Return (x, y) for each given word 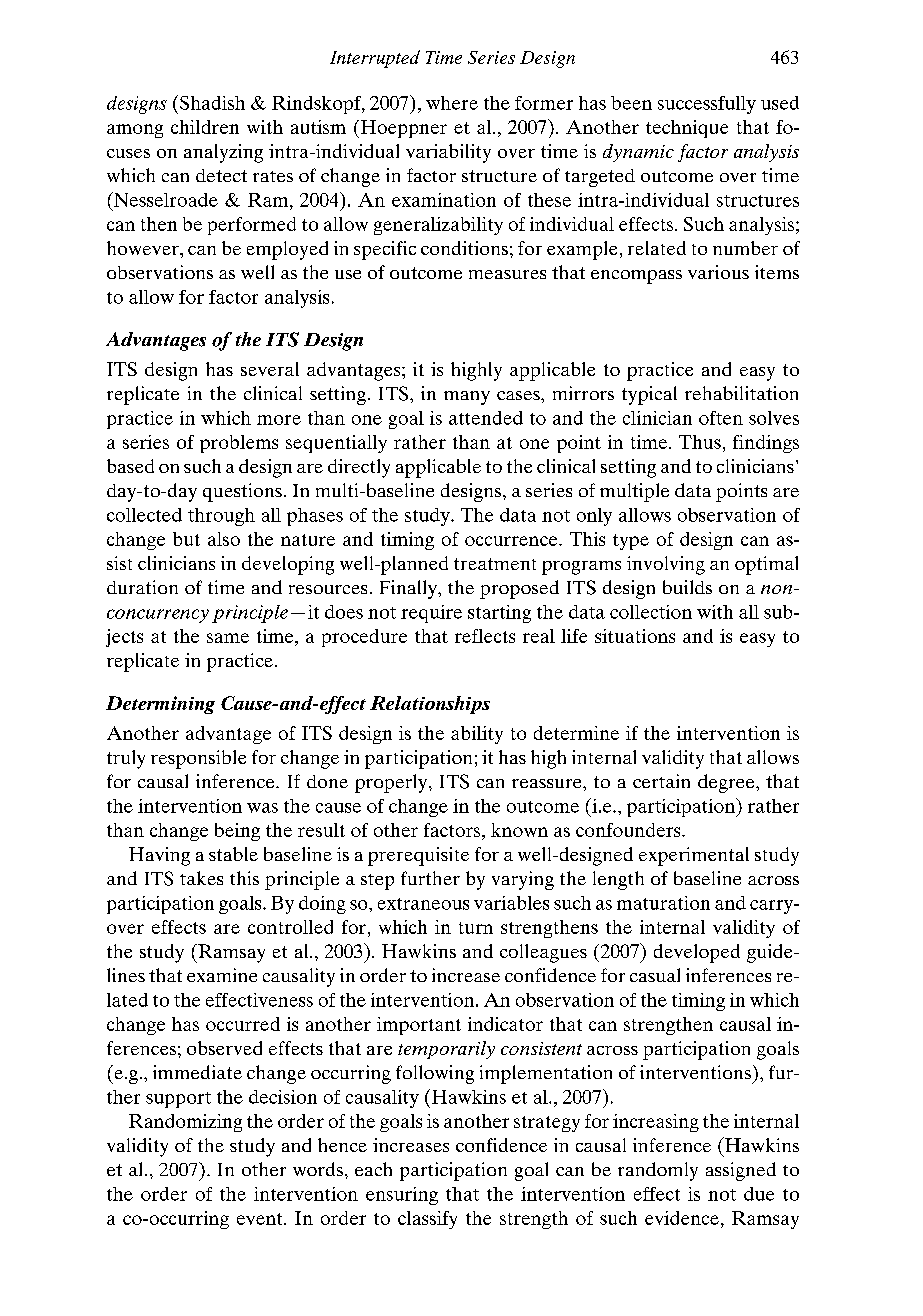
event (261, 1219)
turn (476, 928)
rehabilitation (741, 393)
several (270, 369)
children (205, 127)
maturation (663, 903)
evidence (682, 1218)
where (452, 103)
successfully (707, 105)
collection (651, 612)
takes (201, 878)
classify (427, 1220)
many (467, 398)
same (228, 638)
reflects (485, 636)
